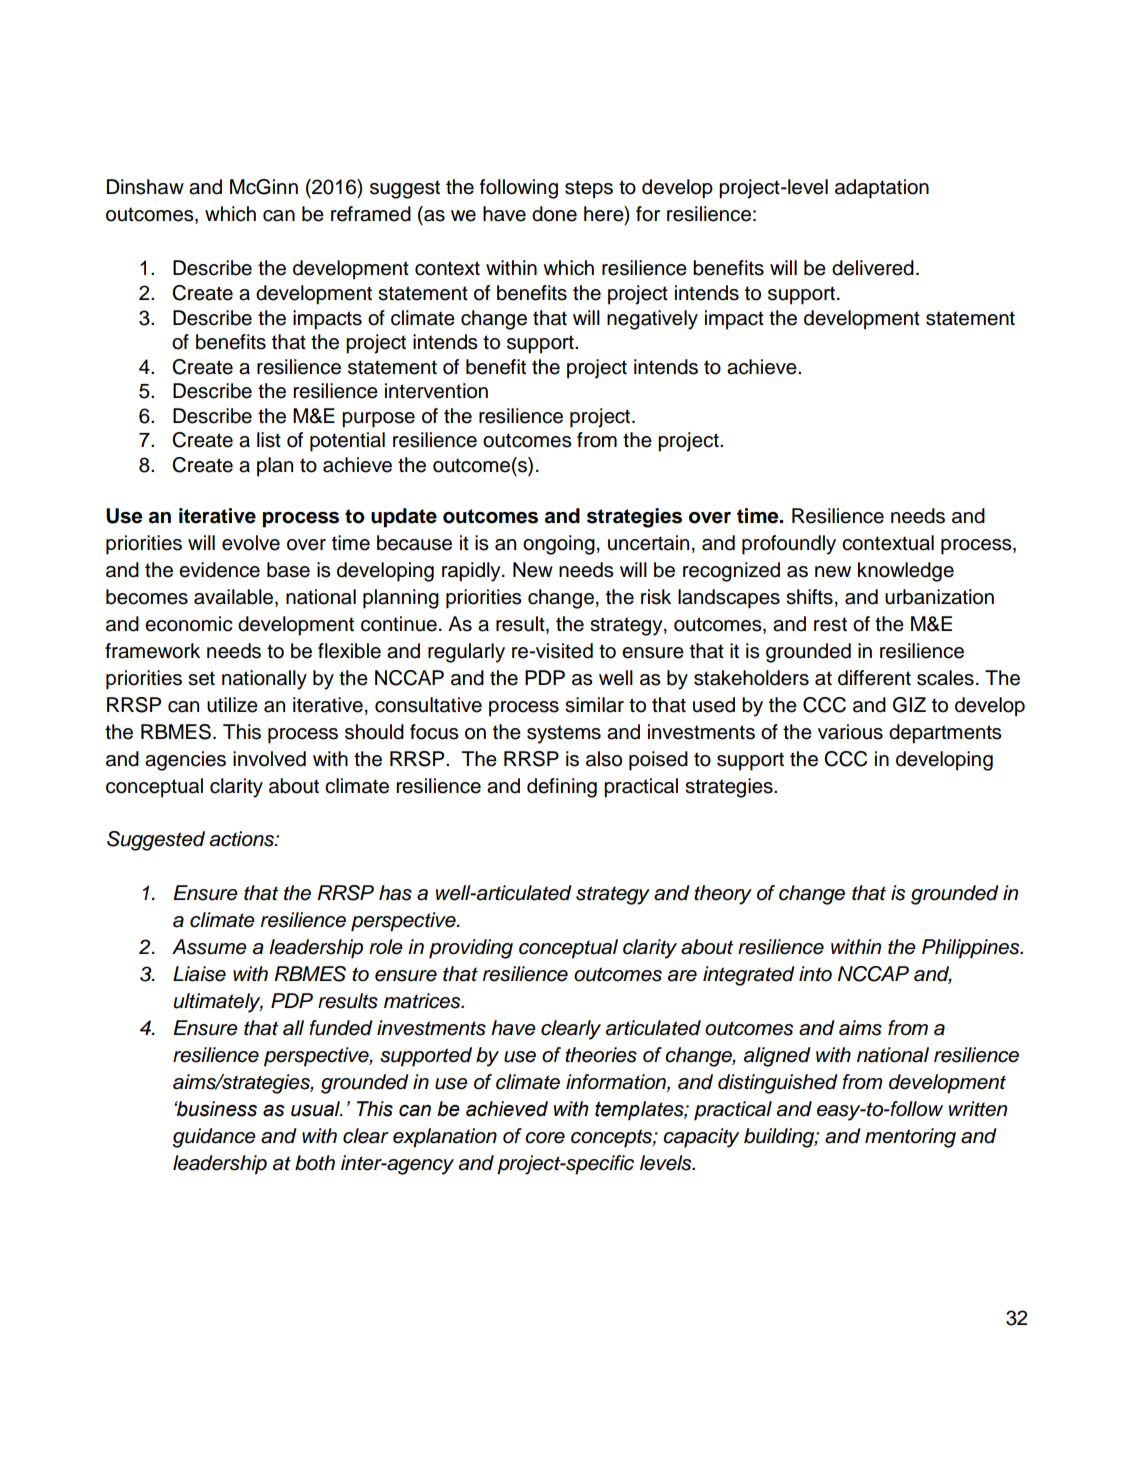 The width and height of the document is (1133, 1466). What do you see at coordinates (251, 543) in the document?
I see `evolve` at bounding box center [251, 543].
